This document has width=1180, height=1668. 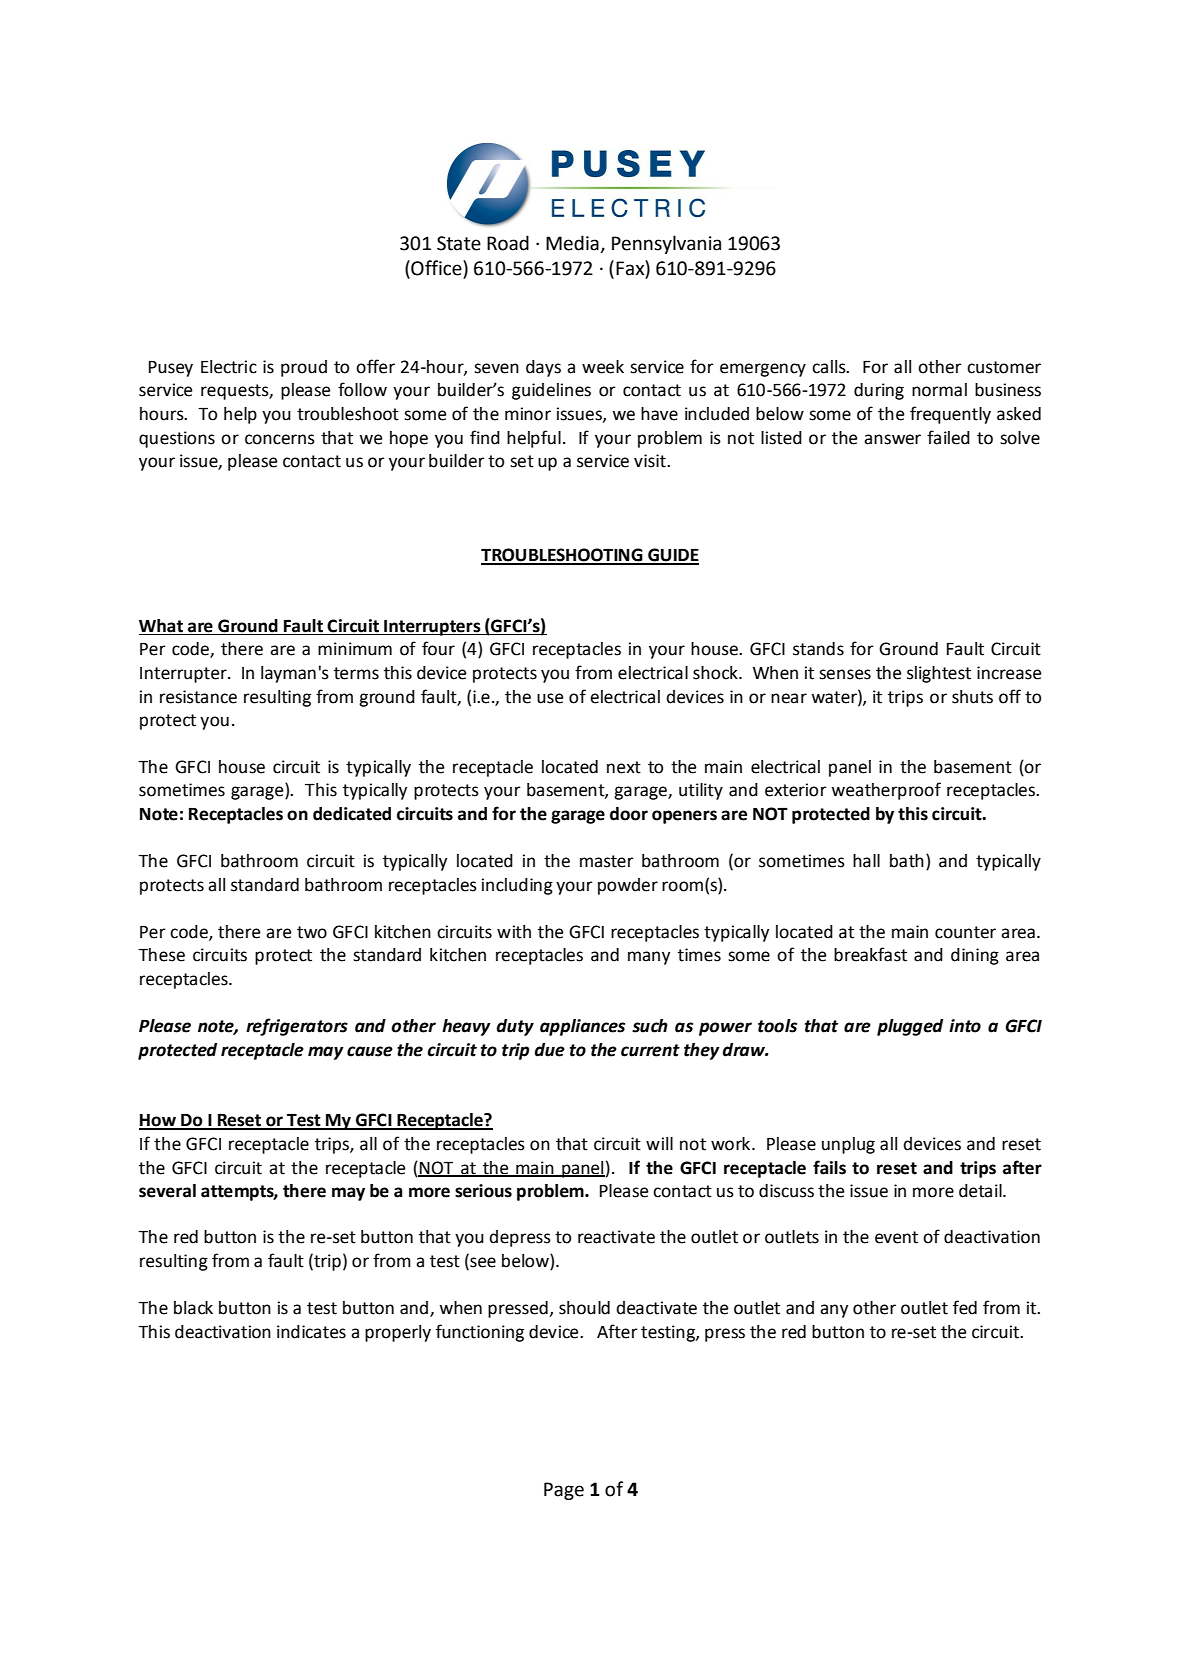 What do you see at coordinates (304, 368) in the document?
I see `proud` at bounding box center [304, 368].
